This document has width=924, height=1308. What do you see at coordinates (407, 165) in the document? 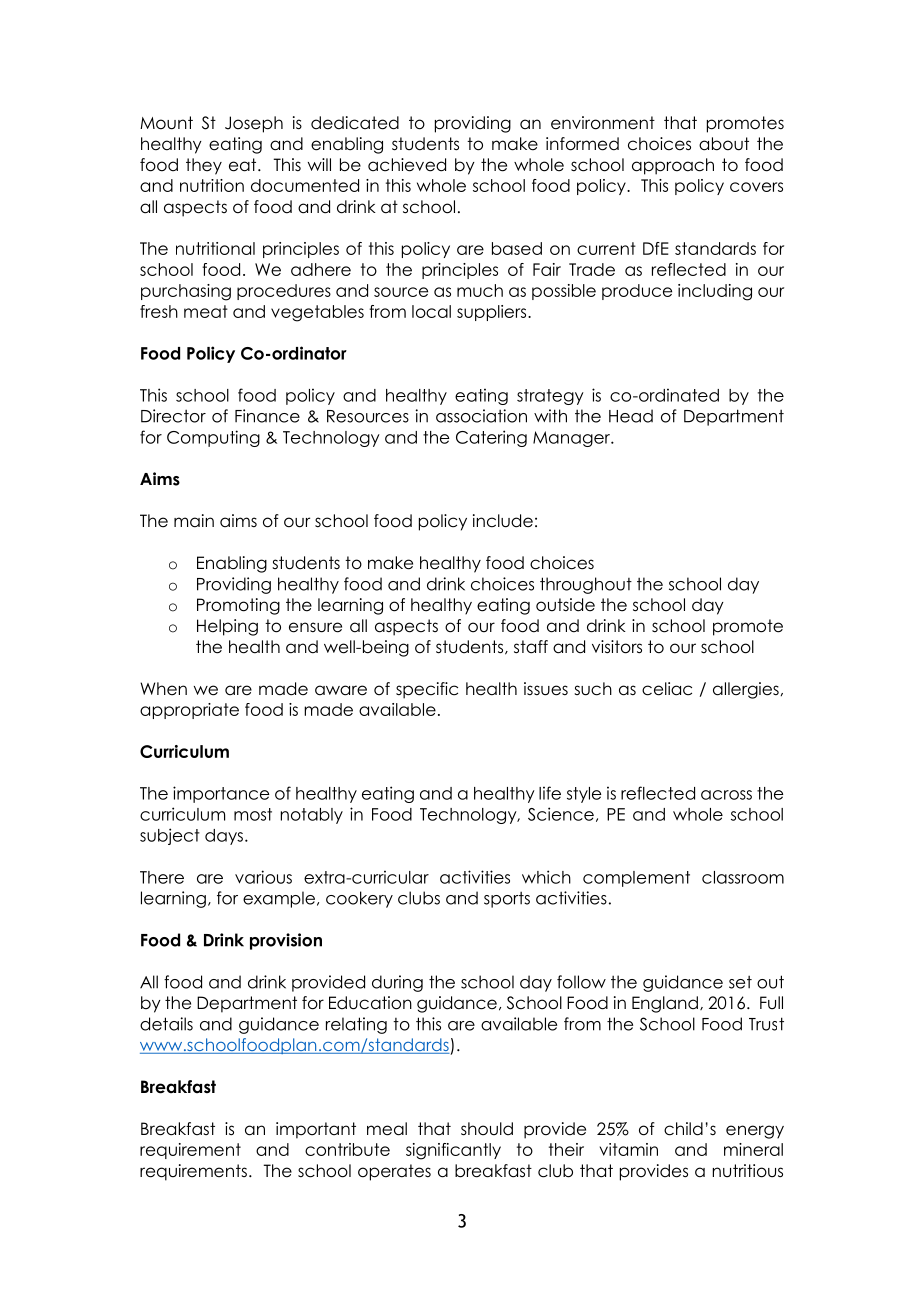
I see `achieved` at bounding box center [407, 165].
